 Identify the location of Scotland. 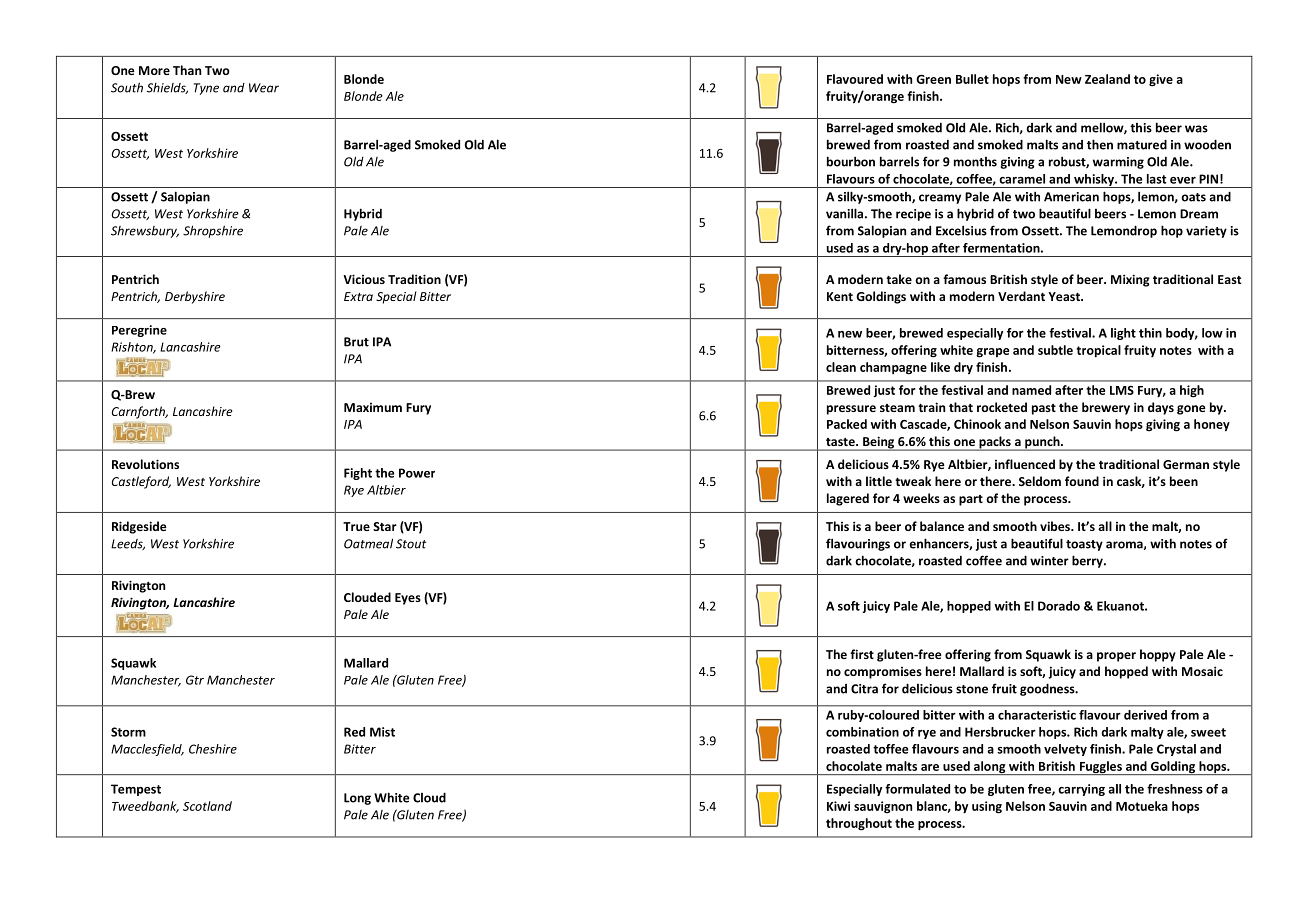
(207, 806).
